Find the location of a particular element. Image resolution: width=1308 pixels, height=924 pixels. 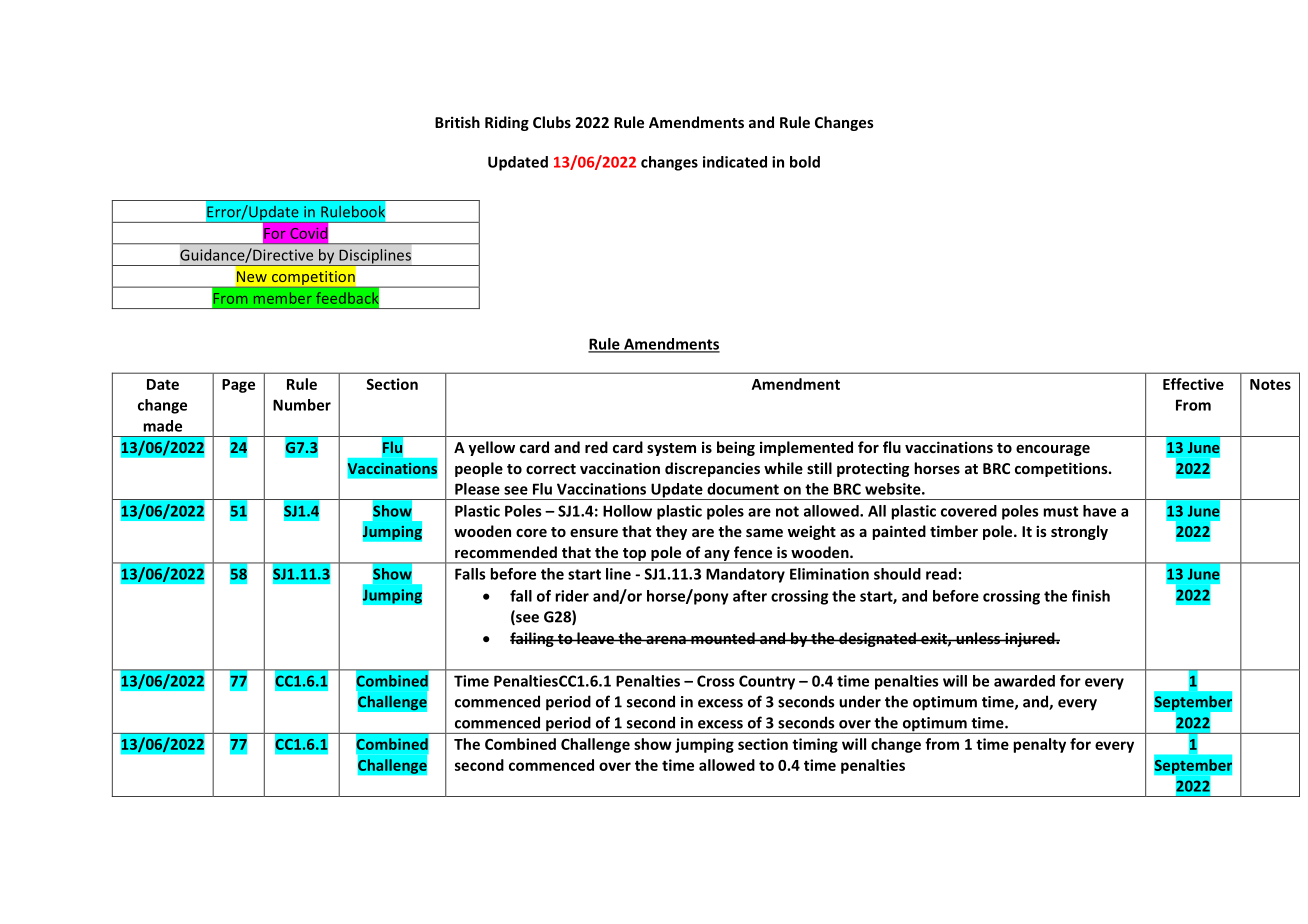

bold is located at coordinates (805, 162).
